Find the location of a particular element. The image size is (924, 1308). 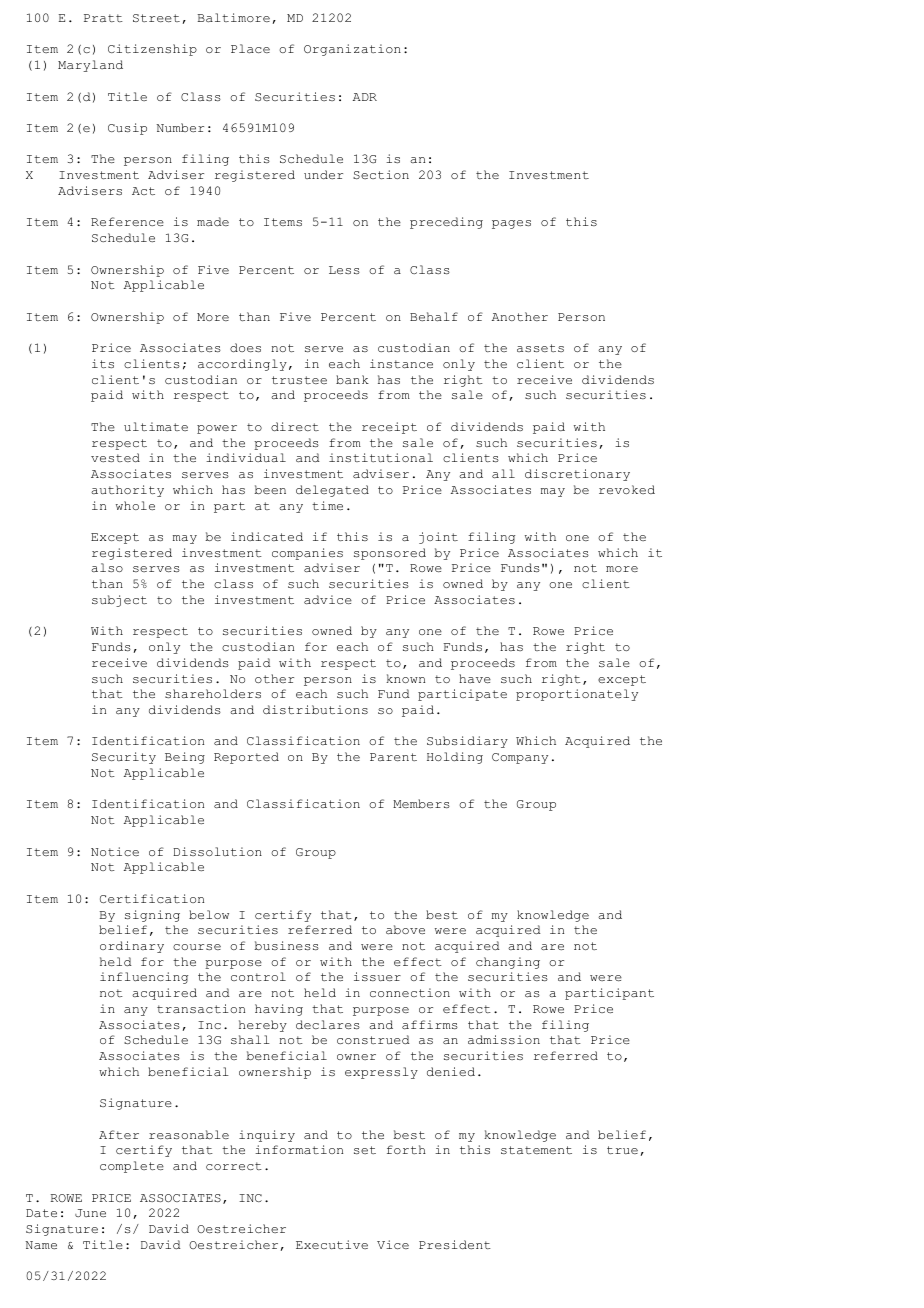

bank is located at coordinates (352, 380).
